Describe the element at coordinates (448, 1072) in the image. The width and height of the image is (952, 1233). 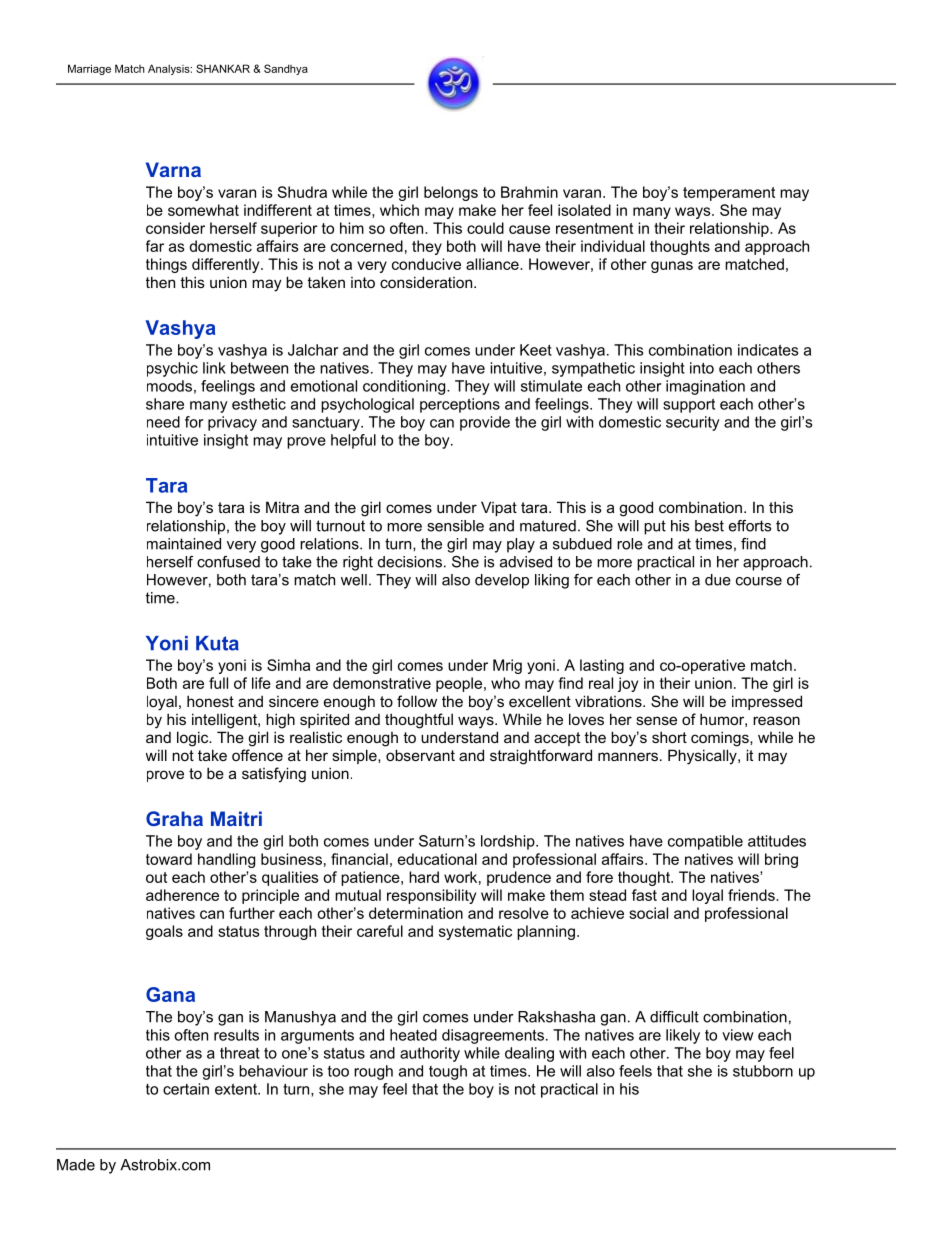
I see `tough` at that location.
